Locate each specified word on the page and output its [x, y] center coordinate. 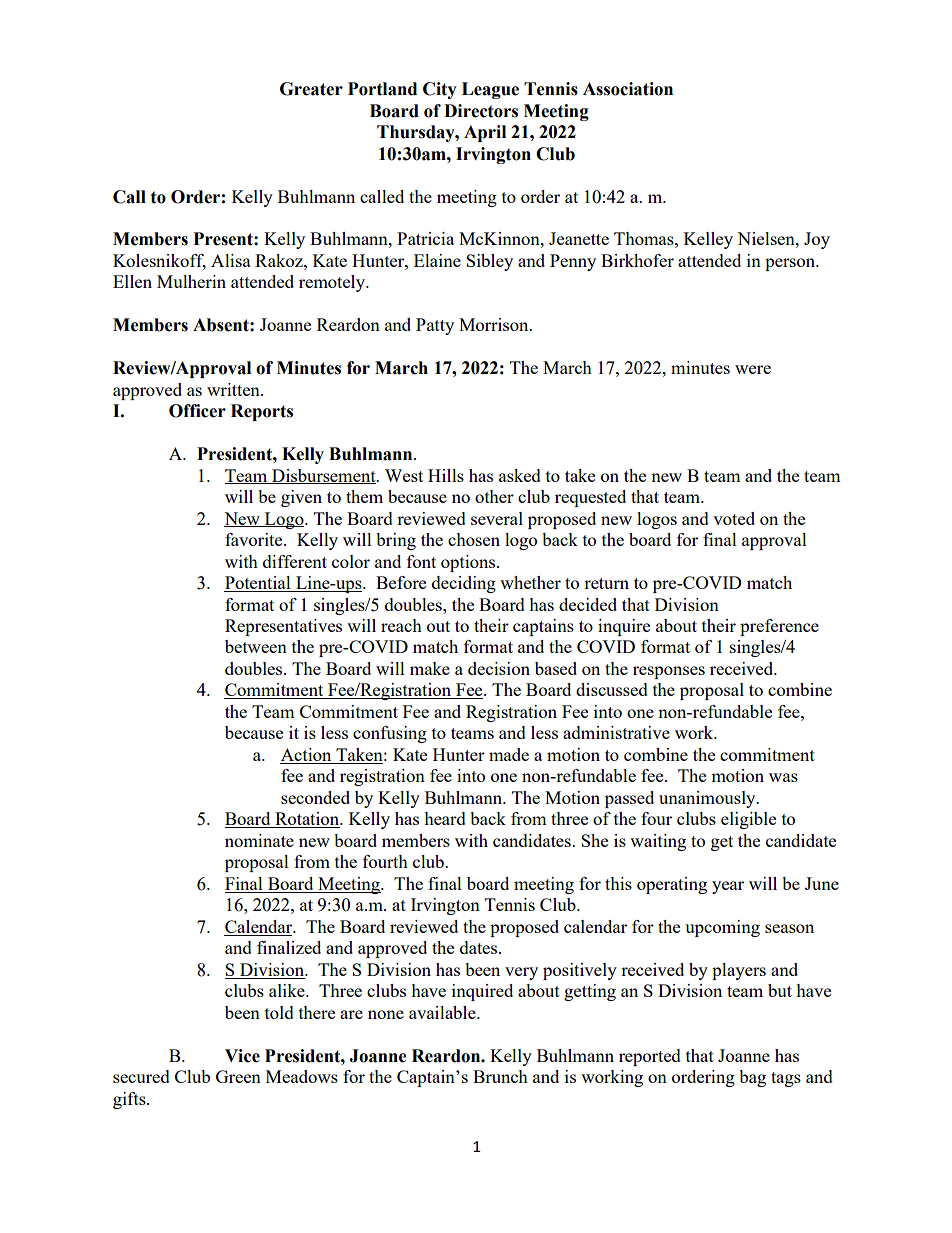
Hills [446, 475]
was [783, 777]
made [509, 754]
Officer [197, 411]
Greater [311, 89]
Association [628, 89]
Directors [481, 111]
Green [238, 1076]
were [753, 369]
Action [307, 756]
